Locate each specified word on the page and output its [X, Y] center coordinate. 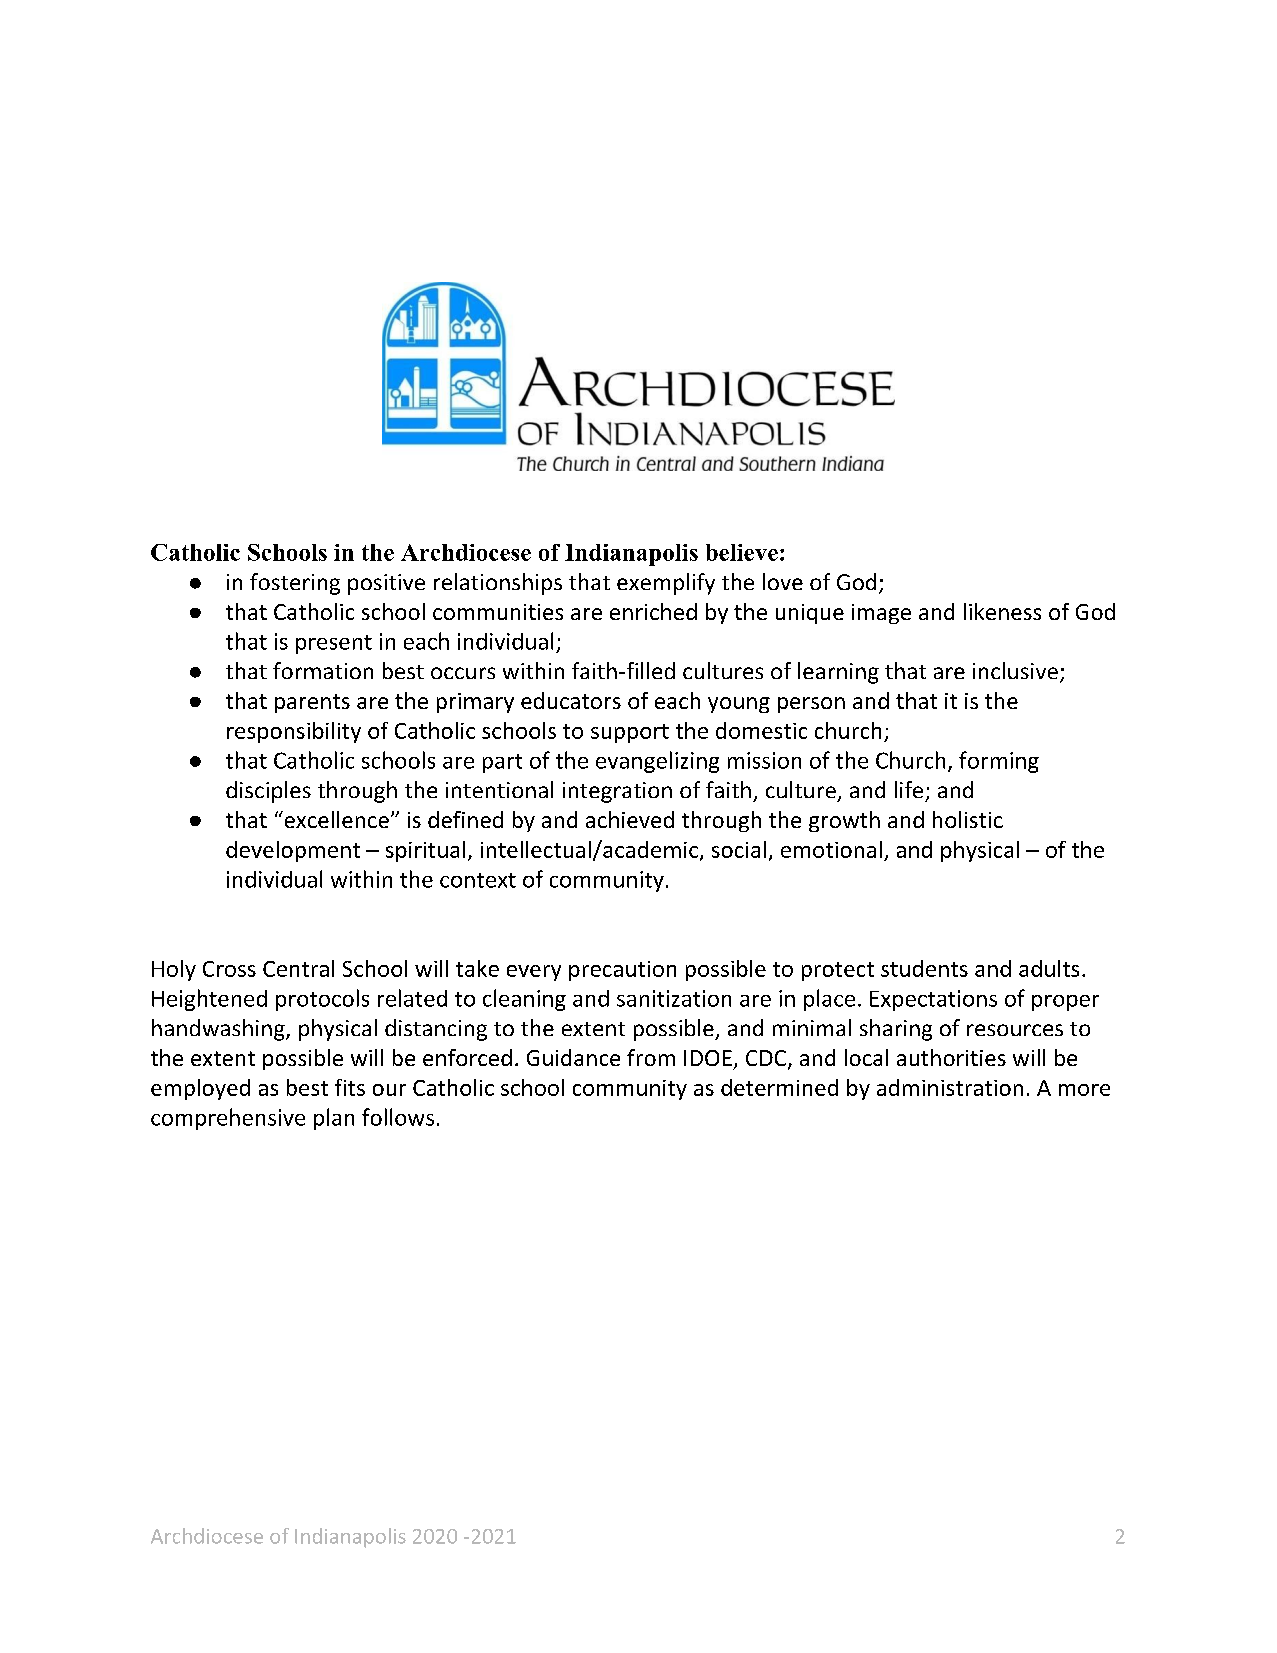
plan [334, 1119]
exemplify [666, 584]
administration [950, 1087]
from [651, 1057]
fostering [295, 584]
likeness [1002, 611]
